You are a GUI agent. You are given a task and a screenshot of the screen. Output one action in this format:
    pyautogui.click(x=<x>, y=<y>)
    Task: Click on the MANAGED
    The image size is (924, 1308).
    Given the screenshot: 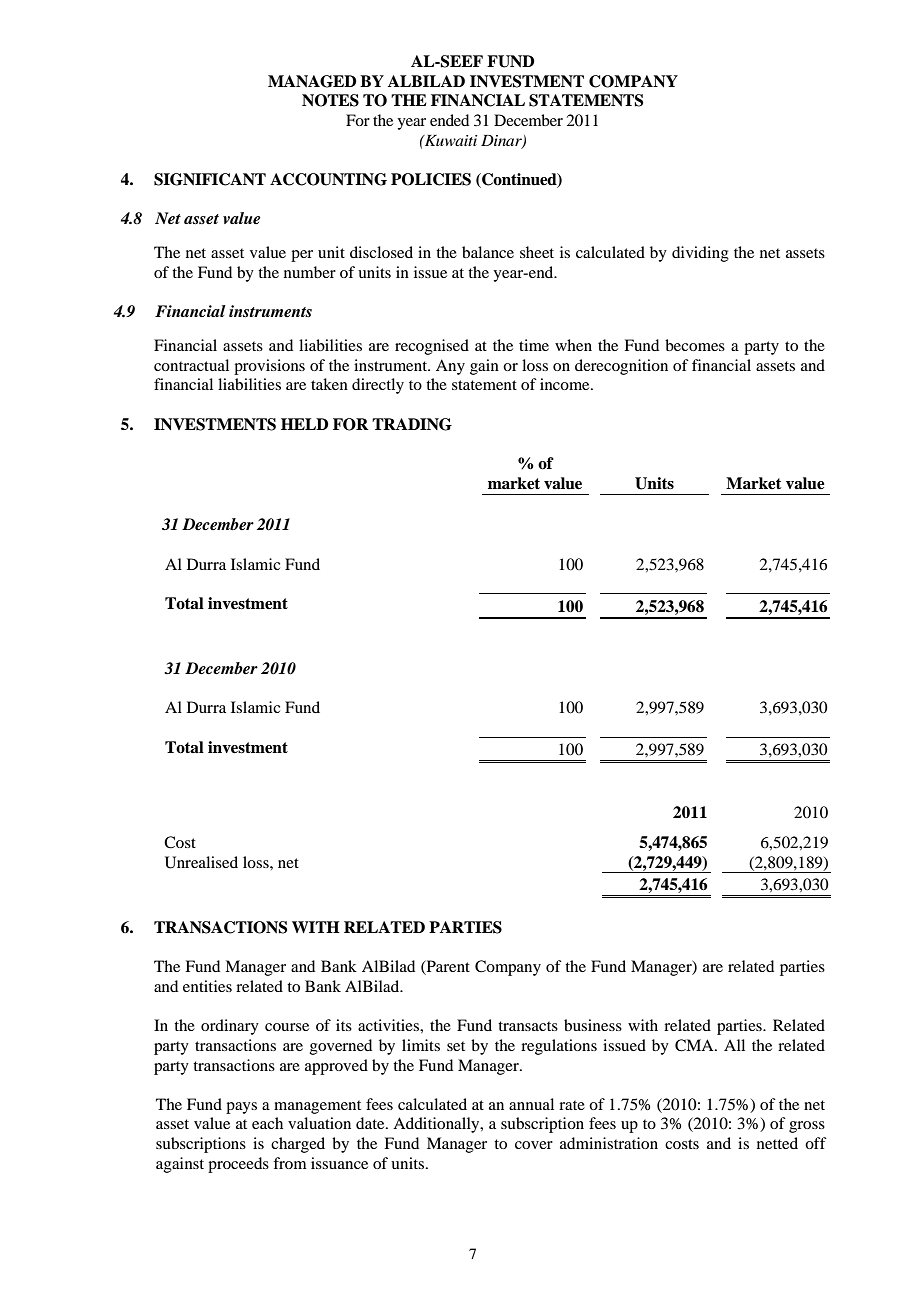 What is the action you would take?
    pyautogui.click(x=312, y=81)
